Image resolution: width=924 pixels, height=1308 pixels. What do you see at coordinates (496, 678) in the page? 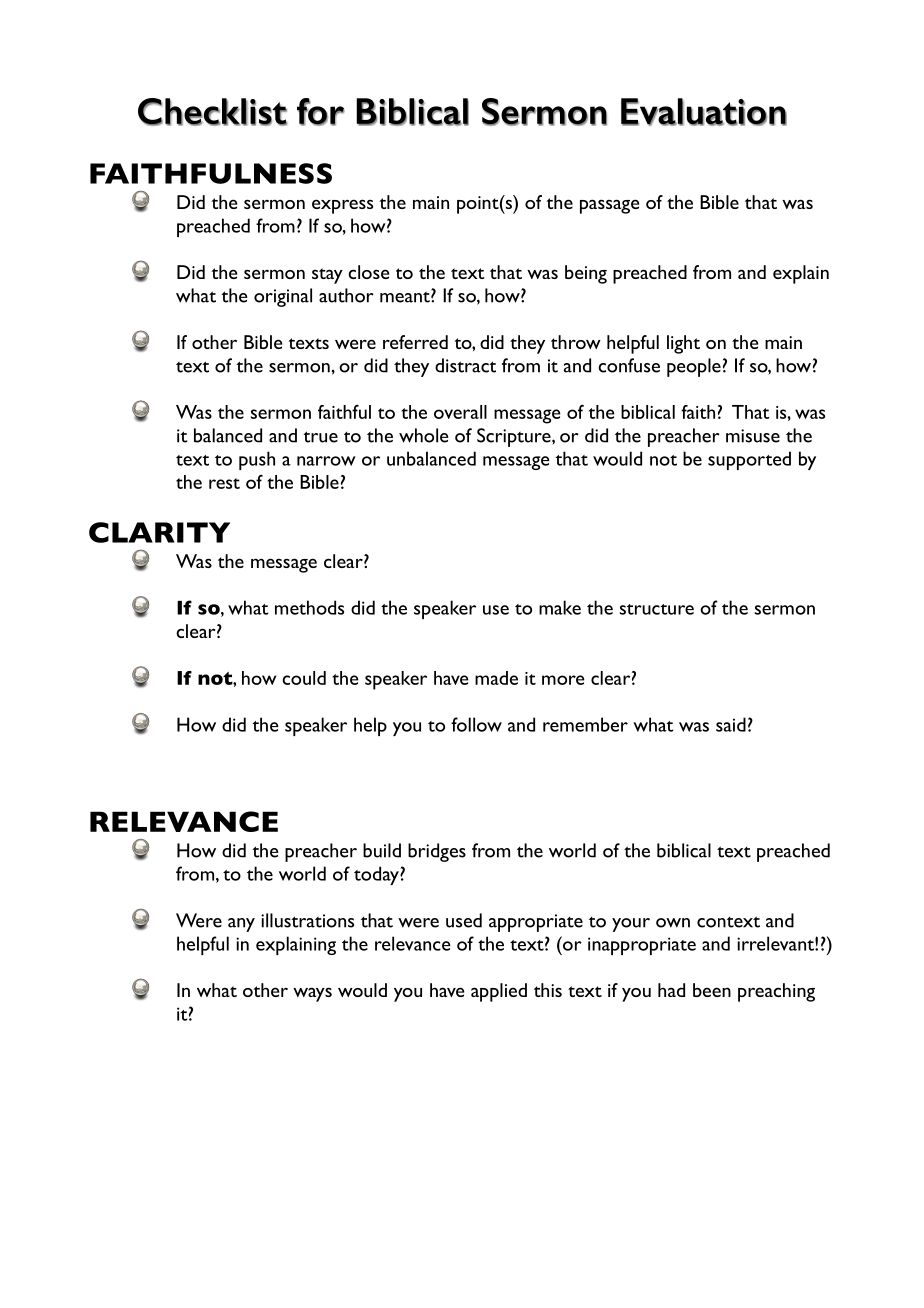
I see `made` at bounding box center [496, 678].
